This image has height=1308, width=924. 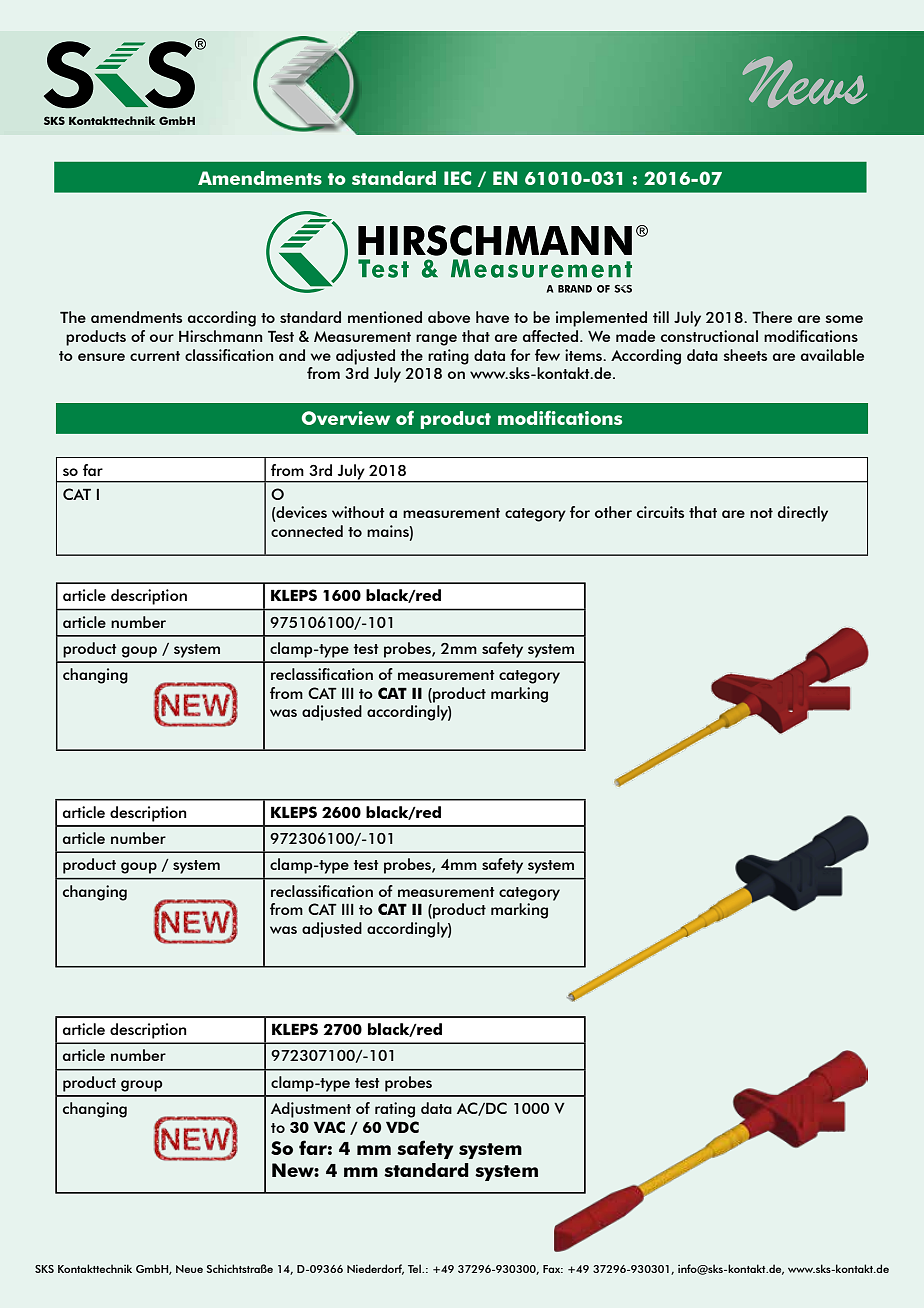 I want to click on IEC, so click(x=457, y=178).
